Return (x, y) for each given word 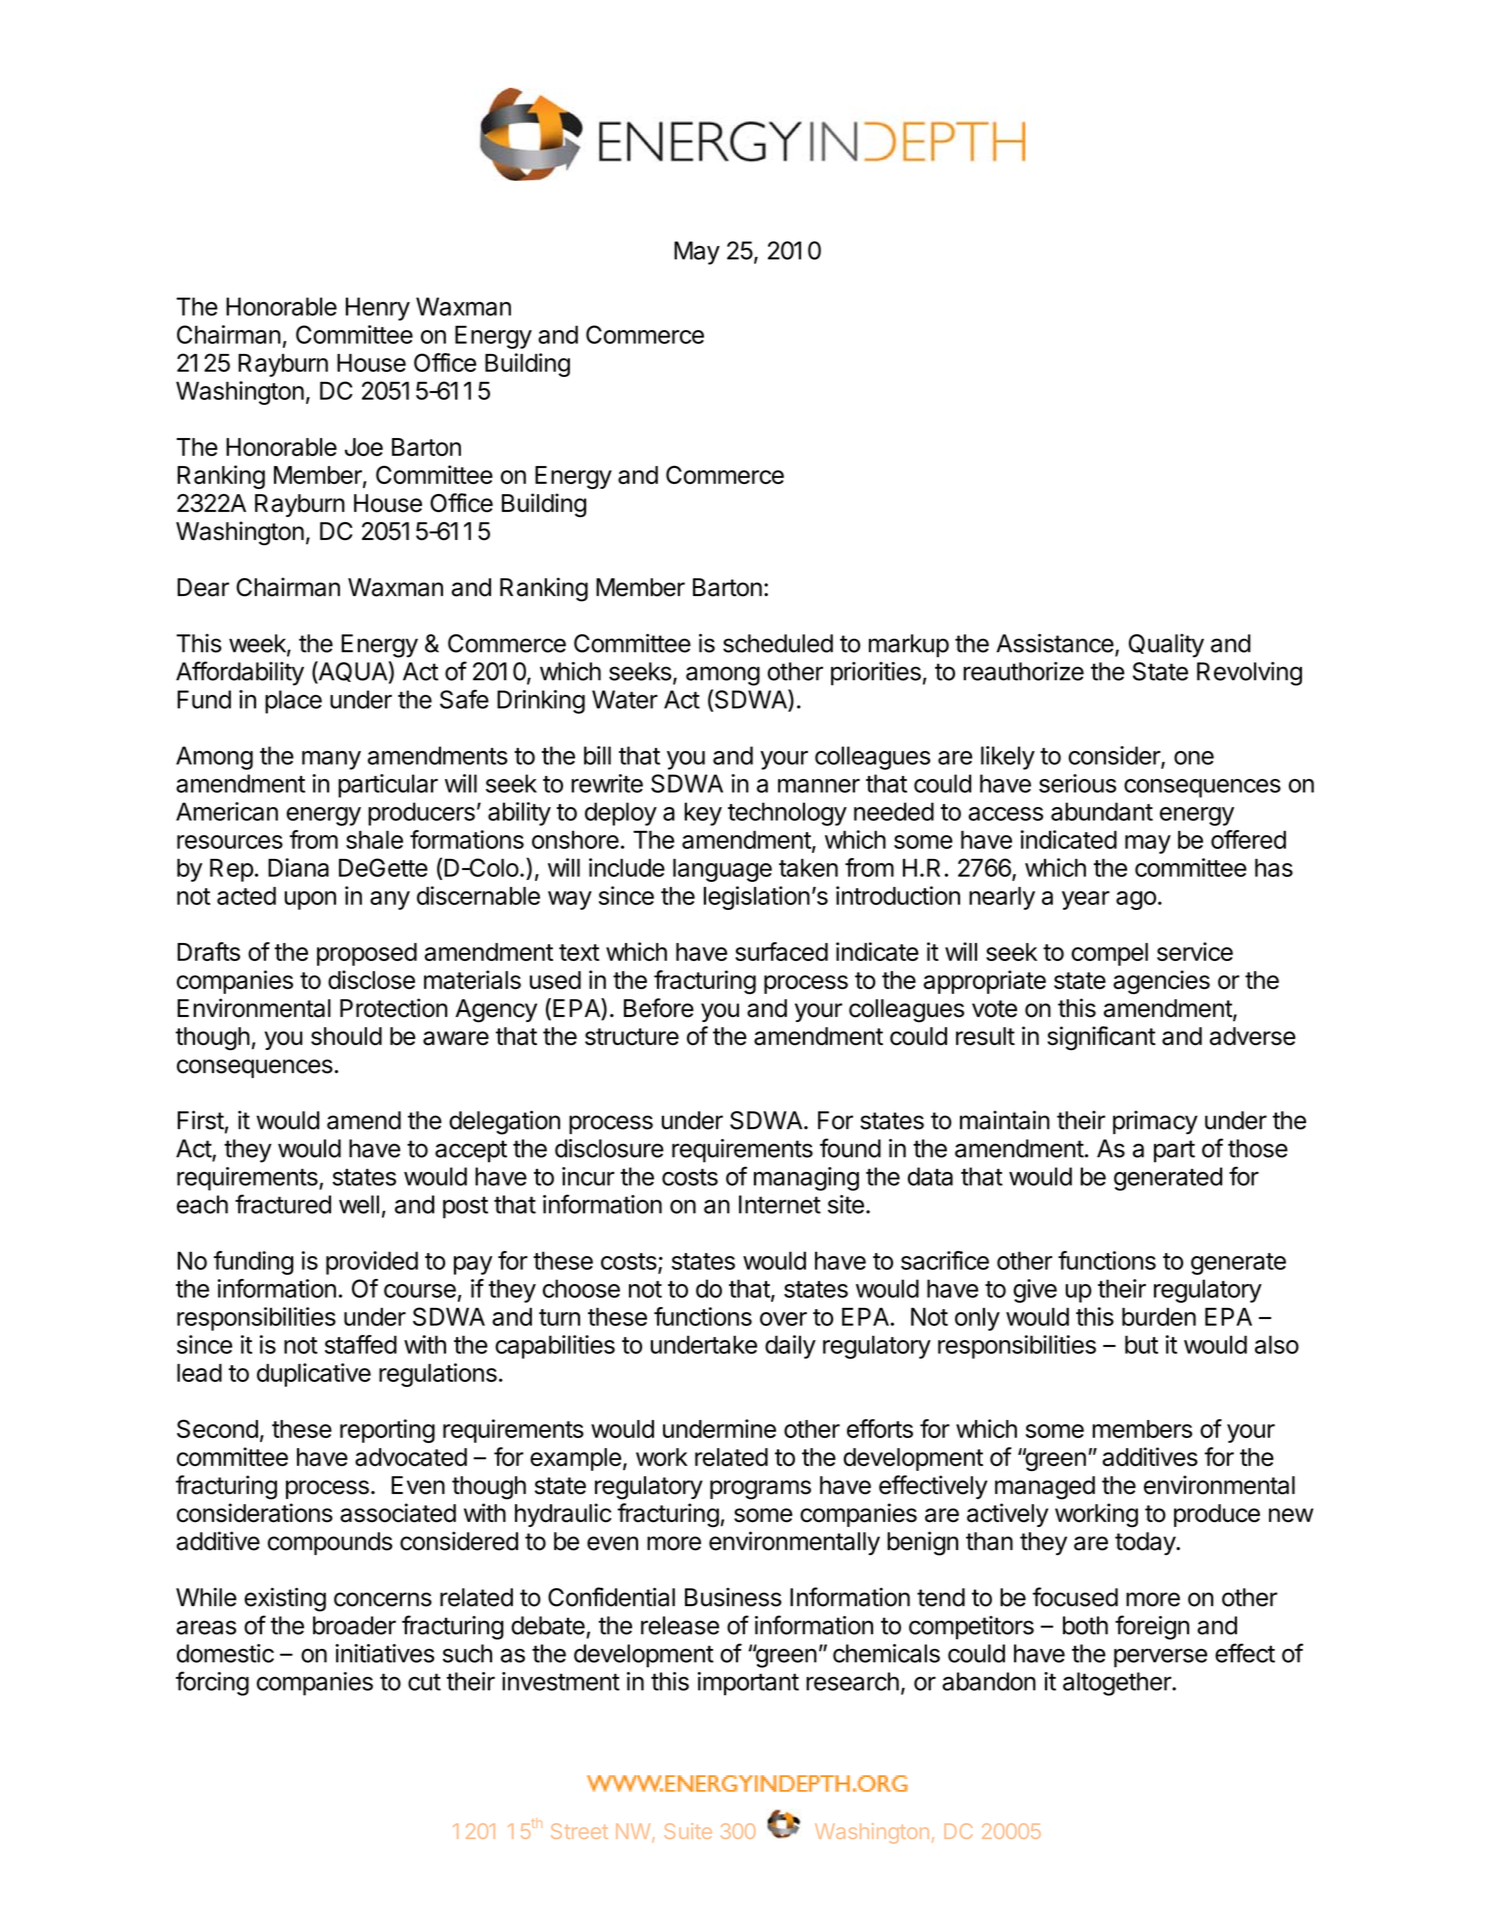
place (293, 702)
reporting (387, 1431)
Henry (378, 309)
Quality (1166, 646)
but (1141, 1344)
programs (760, 1490)
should (346, 1036)
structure (632, 1037)
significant (1101, 1038)
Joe (364, 447)
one (1194, 758)
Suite (688, 1831)
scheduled (778, 643)
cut (424, 1682)
